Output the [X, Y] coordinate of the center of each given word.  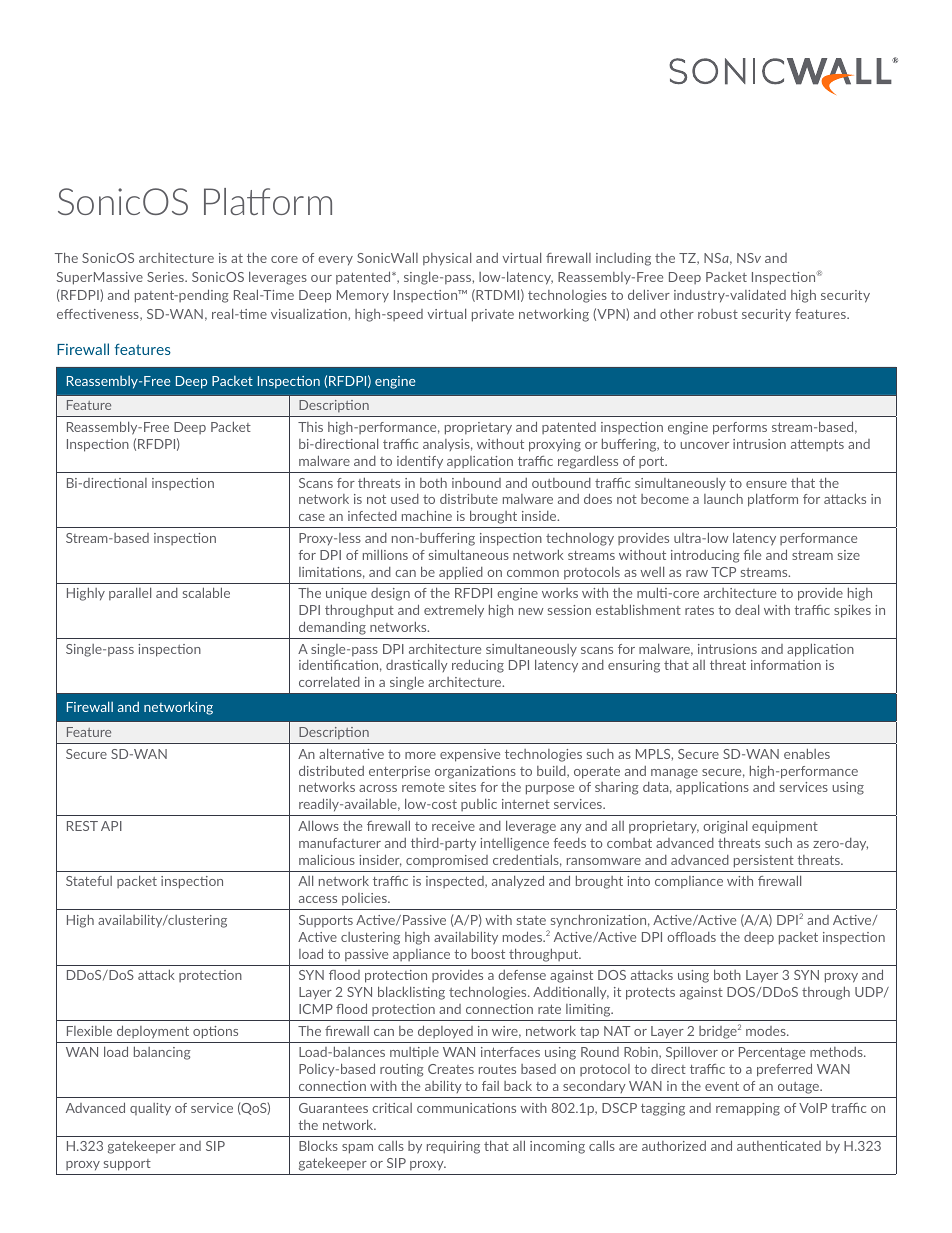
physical [447, 259]
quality [150, 1109]
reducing [478, 666]
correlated [329, 681]
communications [466, 1108]
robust [718, 314]
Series [166, 277]
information [786, 665]
